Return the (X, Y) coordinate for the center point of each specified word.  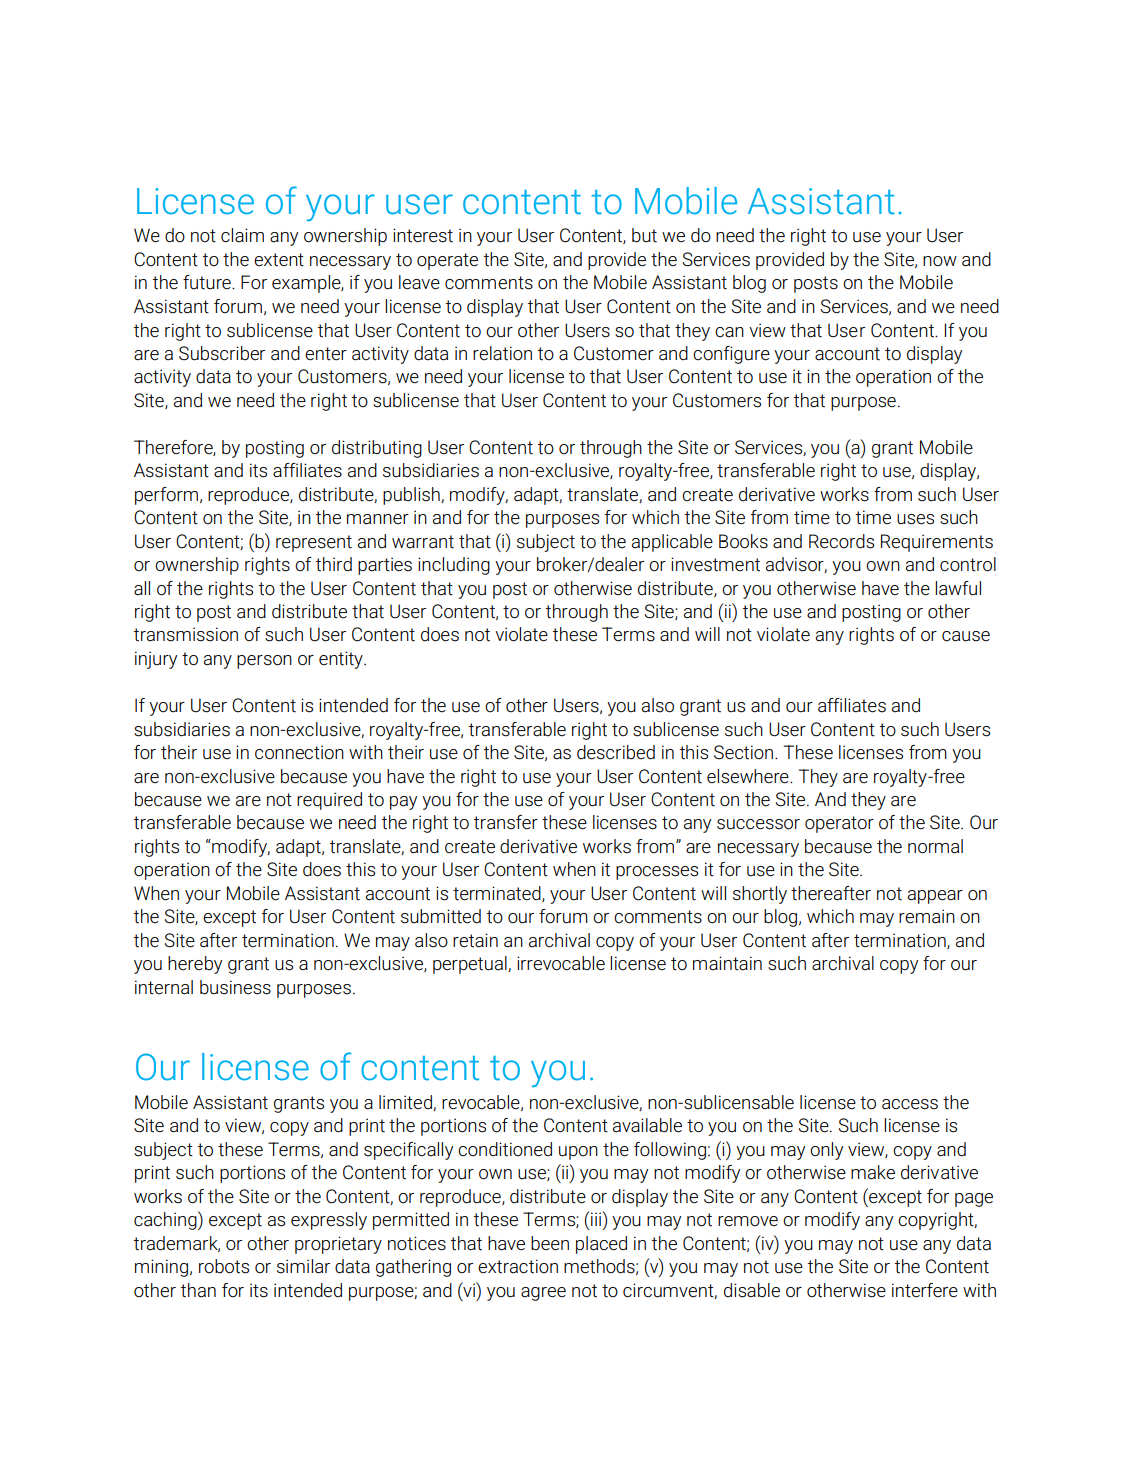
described (616, 752)
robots (224, 1266)
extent (279, 260)
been (550, 1243)
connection (299, 752)
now (940, 261)
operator (839, 824)
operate (447, 261)
